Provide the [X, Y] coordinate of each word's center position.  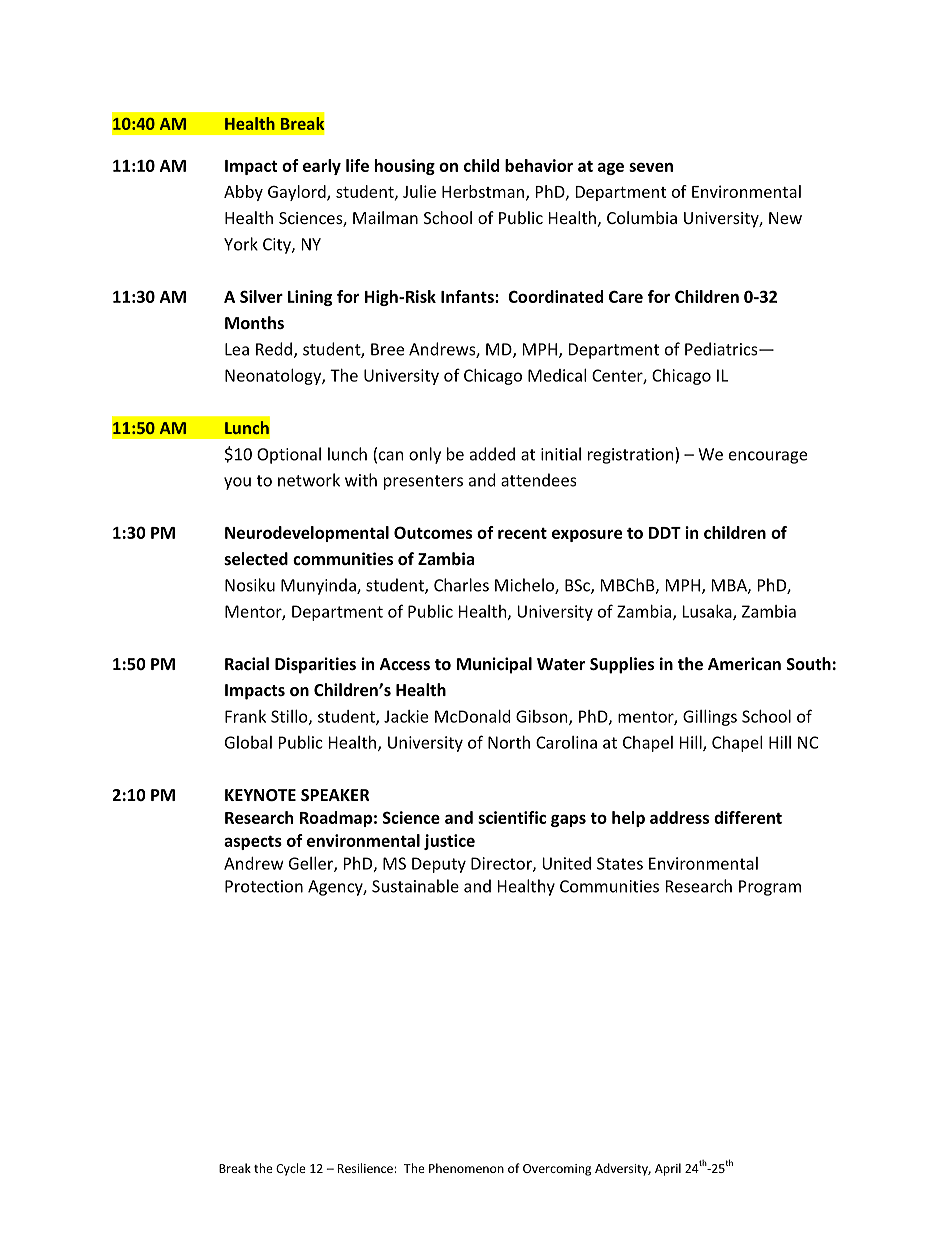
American [744, 663]
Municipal [494, 665]
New [785, 218]
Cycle [291, 1169]
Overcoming [557, 1170]
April [668, 1169]
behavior [539, 165]
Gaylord [298, 193]
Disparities [315, 665]
